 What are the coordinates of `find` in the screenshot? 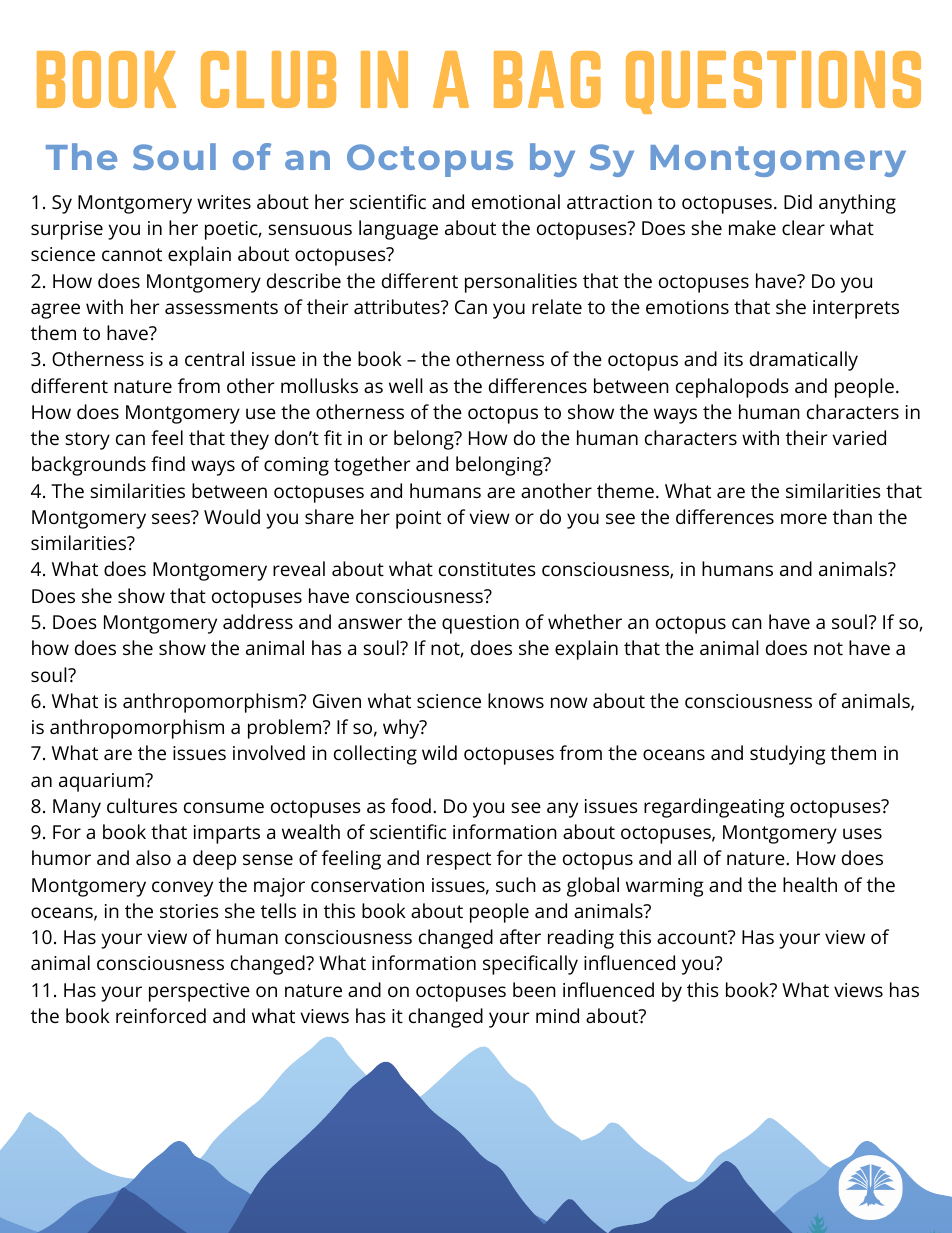 It's located at (168, 463).
